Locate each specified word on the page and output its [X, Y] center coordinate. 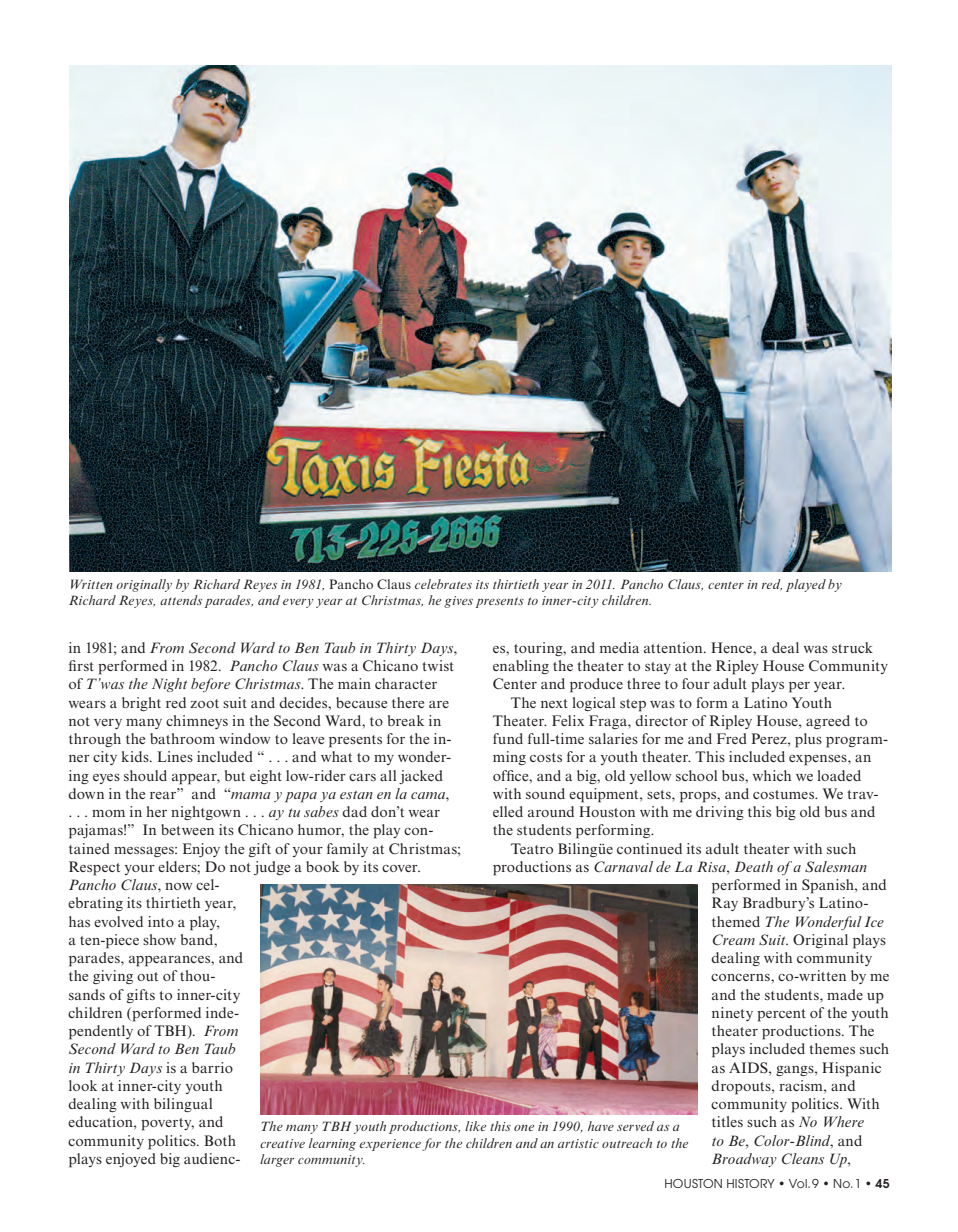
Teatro [532, 848]
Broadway [744, 1160]
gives [458, 602]
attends [181, 600]
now [179, 886]
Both [220, 1140]
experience [390, 1145]
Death [753, 866]
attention [674, 647]
